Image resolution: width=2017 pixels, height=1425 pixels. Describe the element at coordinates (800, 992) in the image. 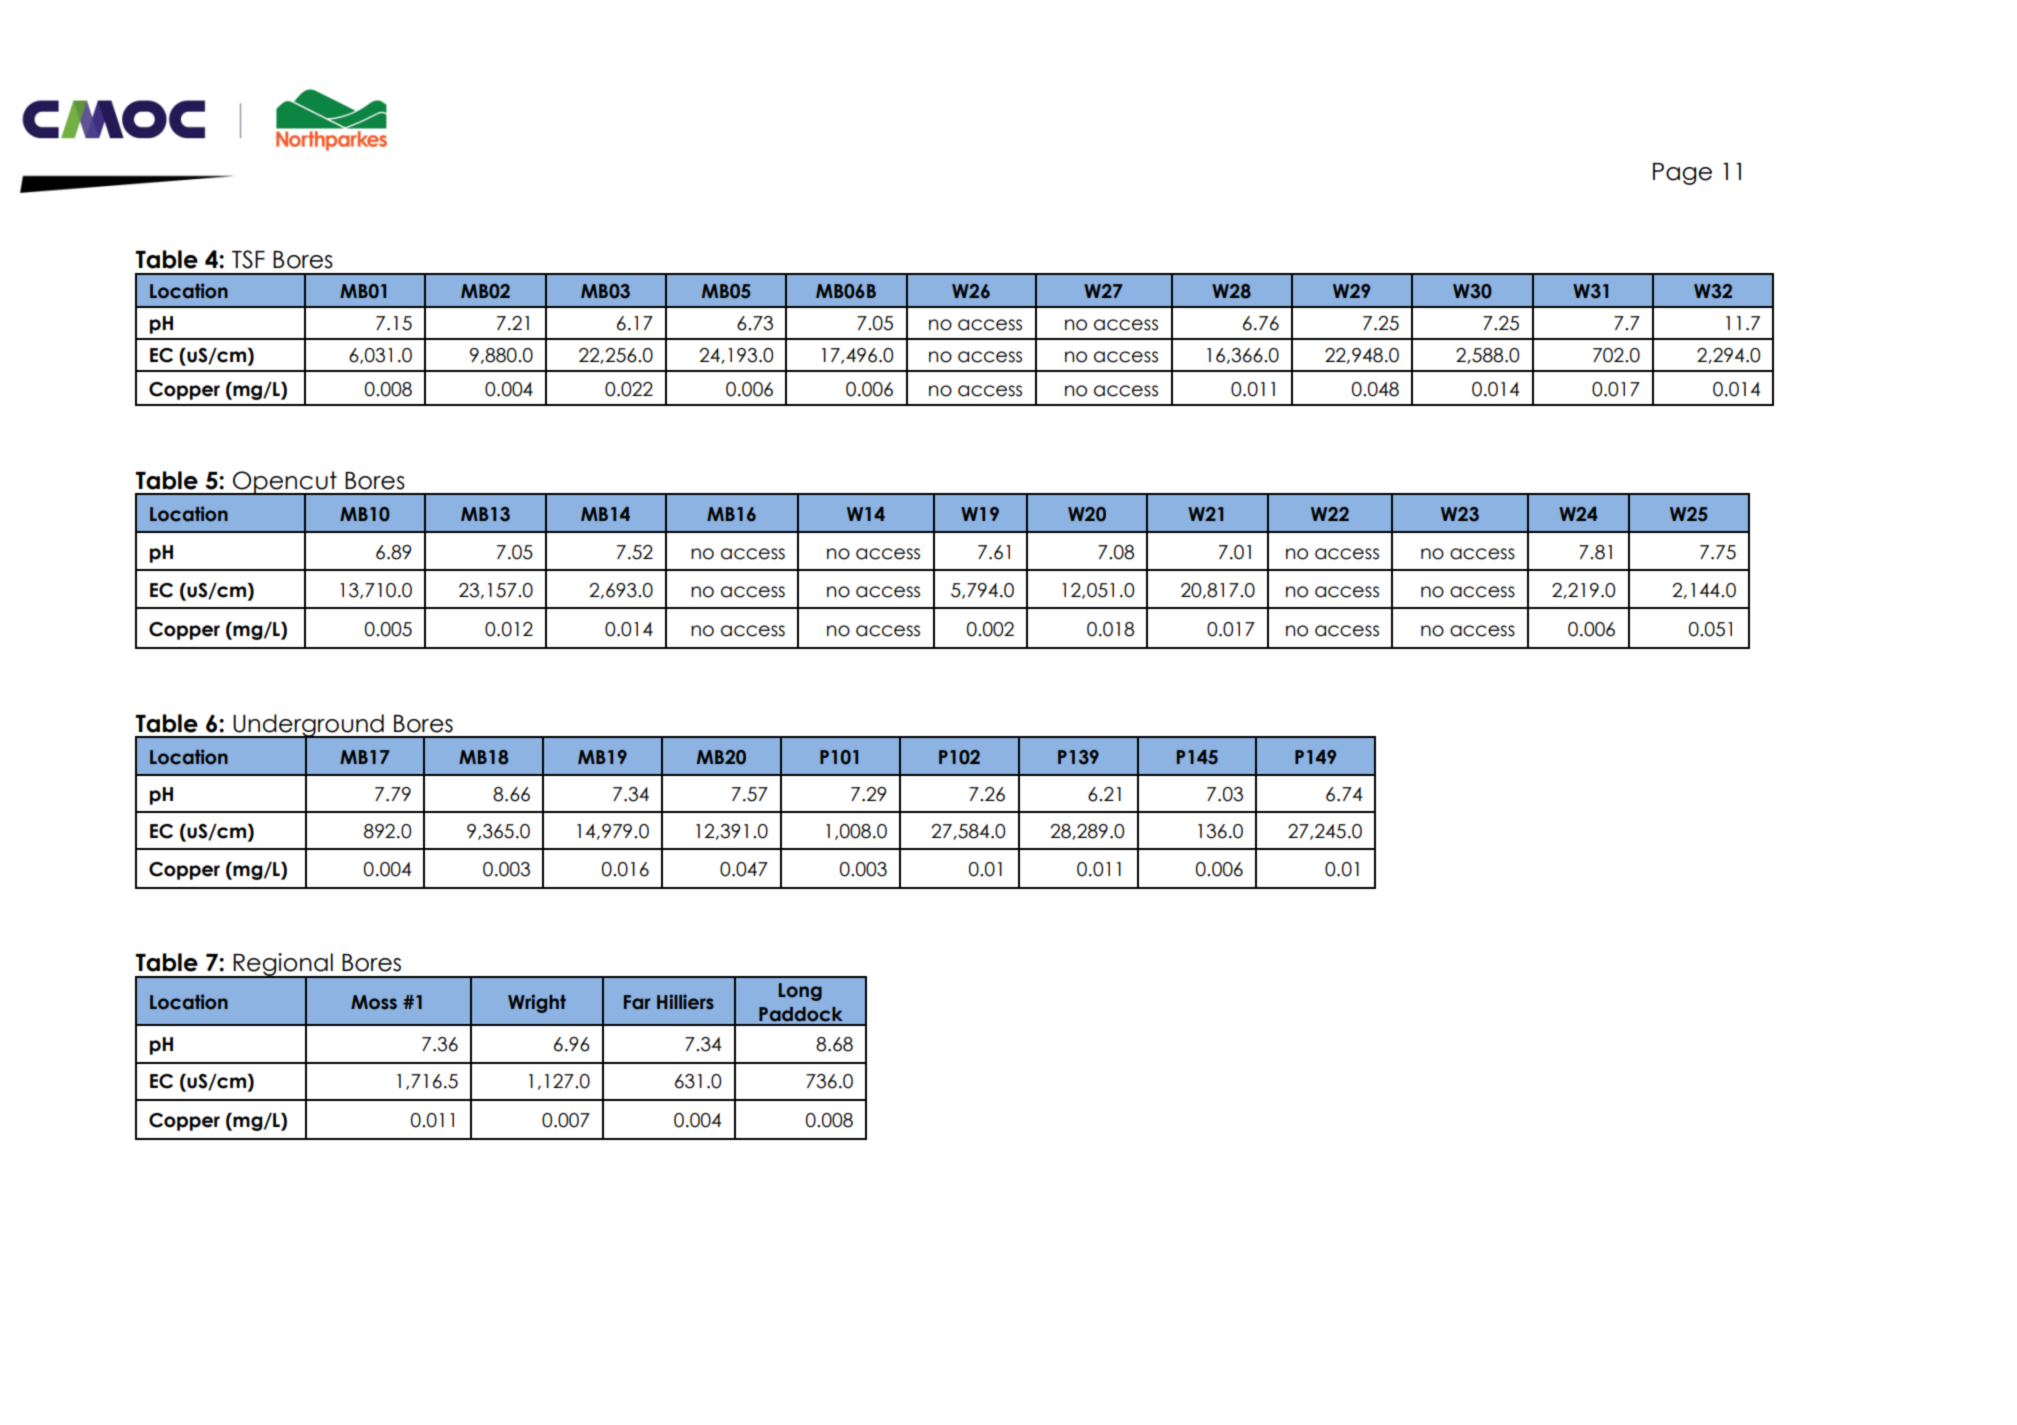

I see `Long` at that location.
